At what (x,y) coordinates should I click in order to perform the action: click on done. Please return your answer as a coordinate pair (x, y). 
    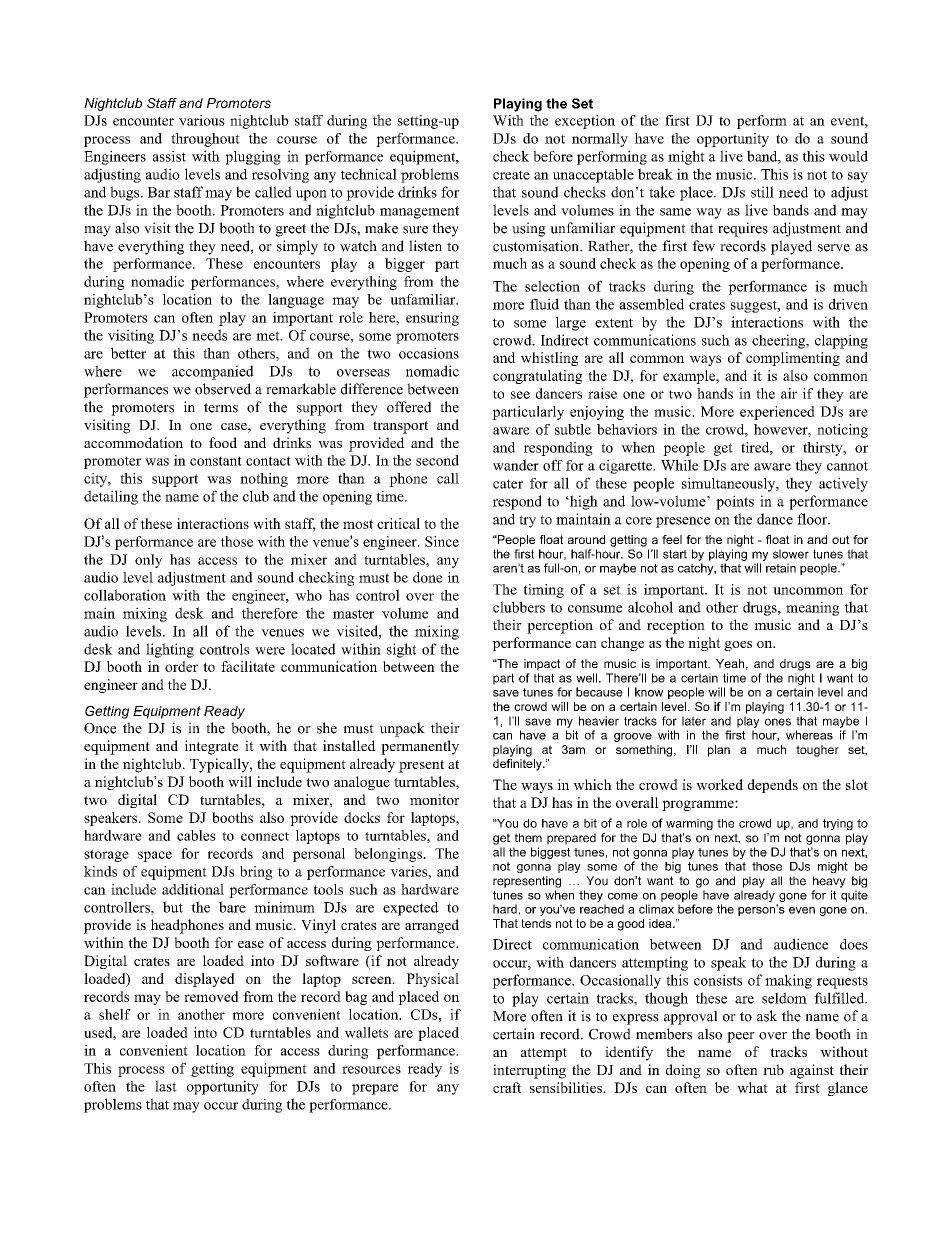
    Looking at the image, I should click on (428, 577).
